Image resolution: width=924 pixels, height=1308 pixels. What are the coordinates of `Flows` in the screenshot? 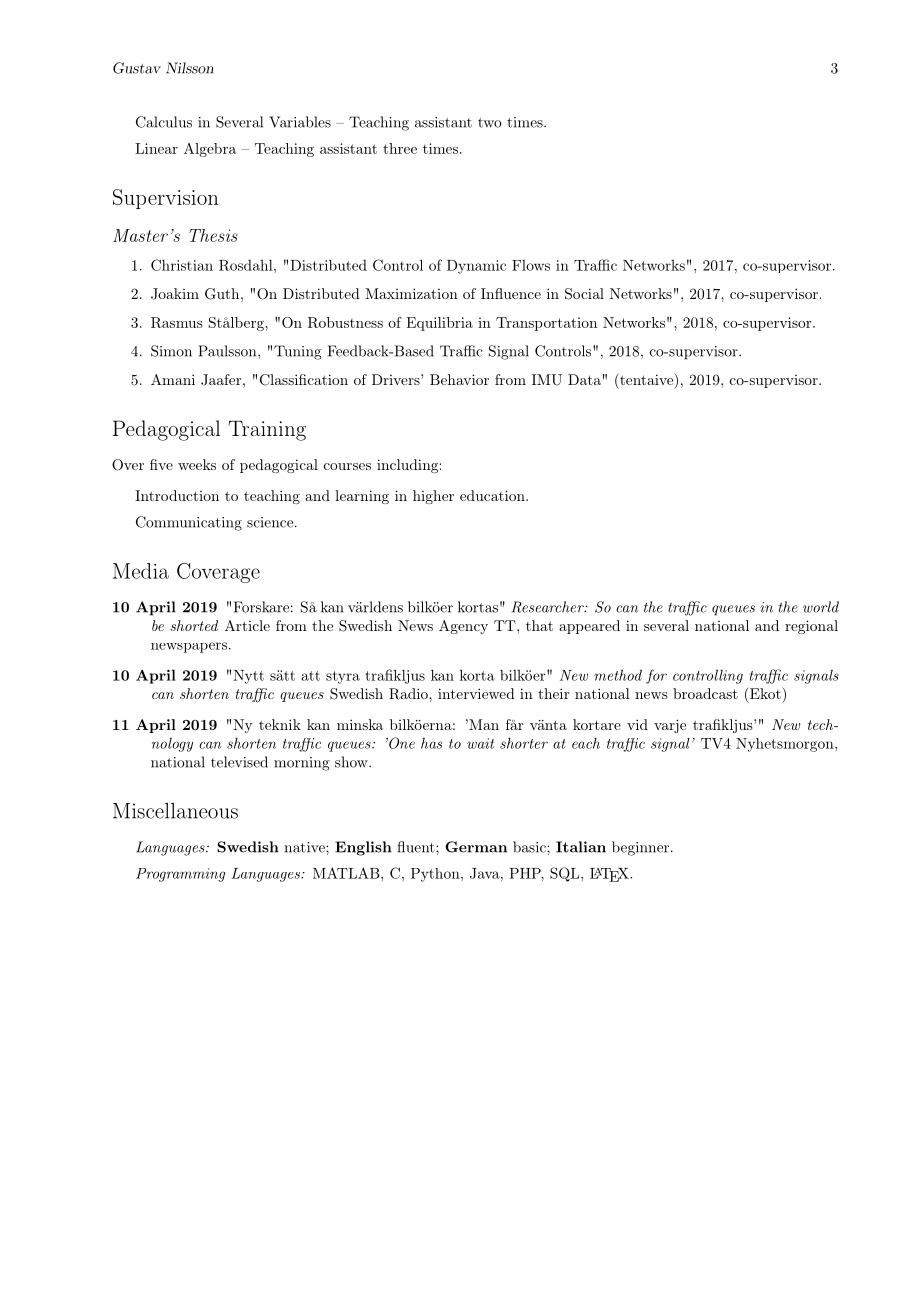 It's located at (531, 265).
